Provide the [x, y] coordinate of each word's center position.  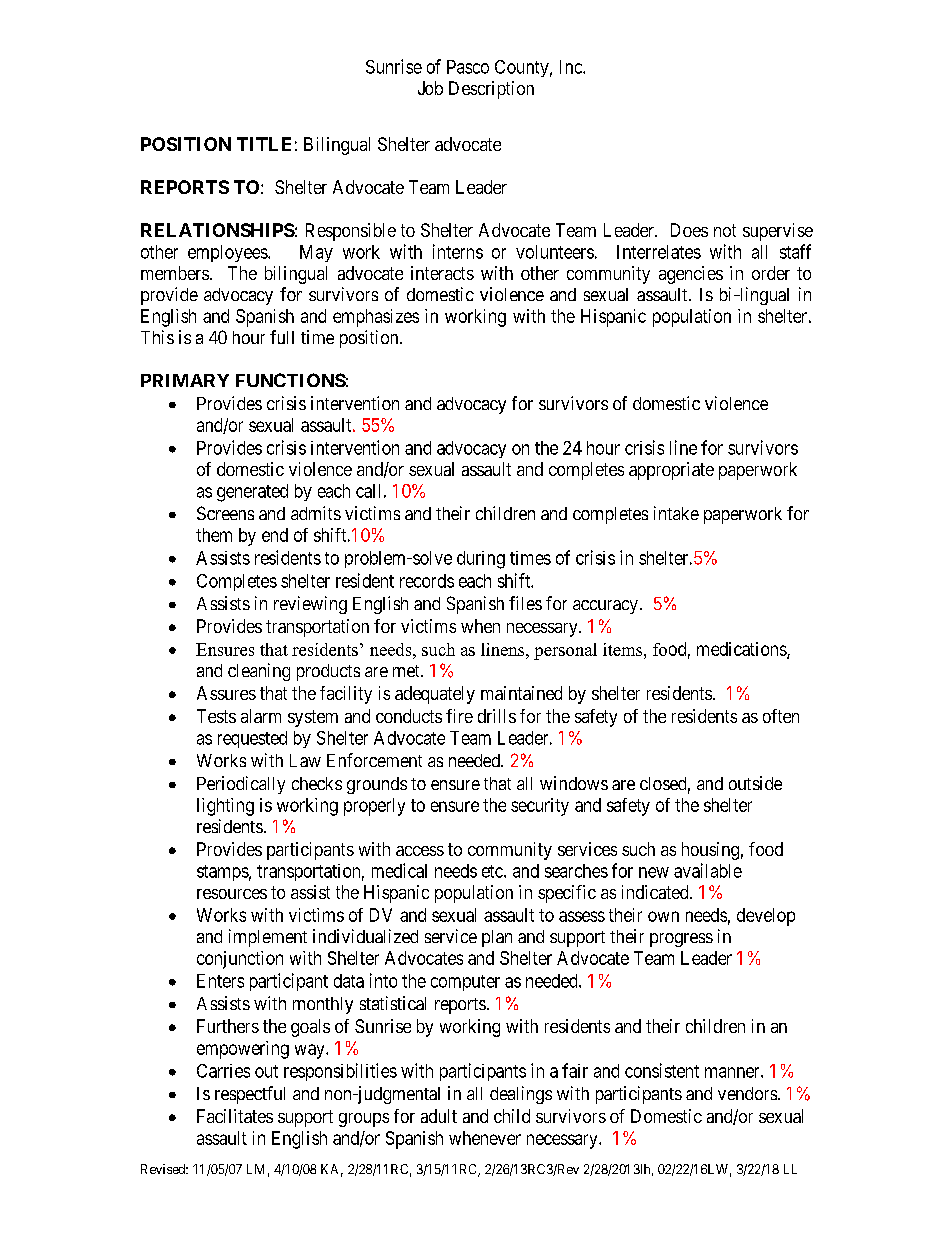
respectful [250, 1095]
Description [491, 90]
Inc [572, 67]
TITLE [264, 144]
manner [733, 1072]
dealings [521, 1095]
